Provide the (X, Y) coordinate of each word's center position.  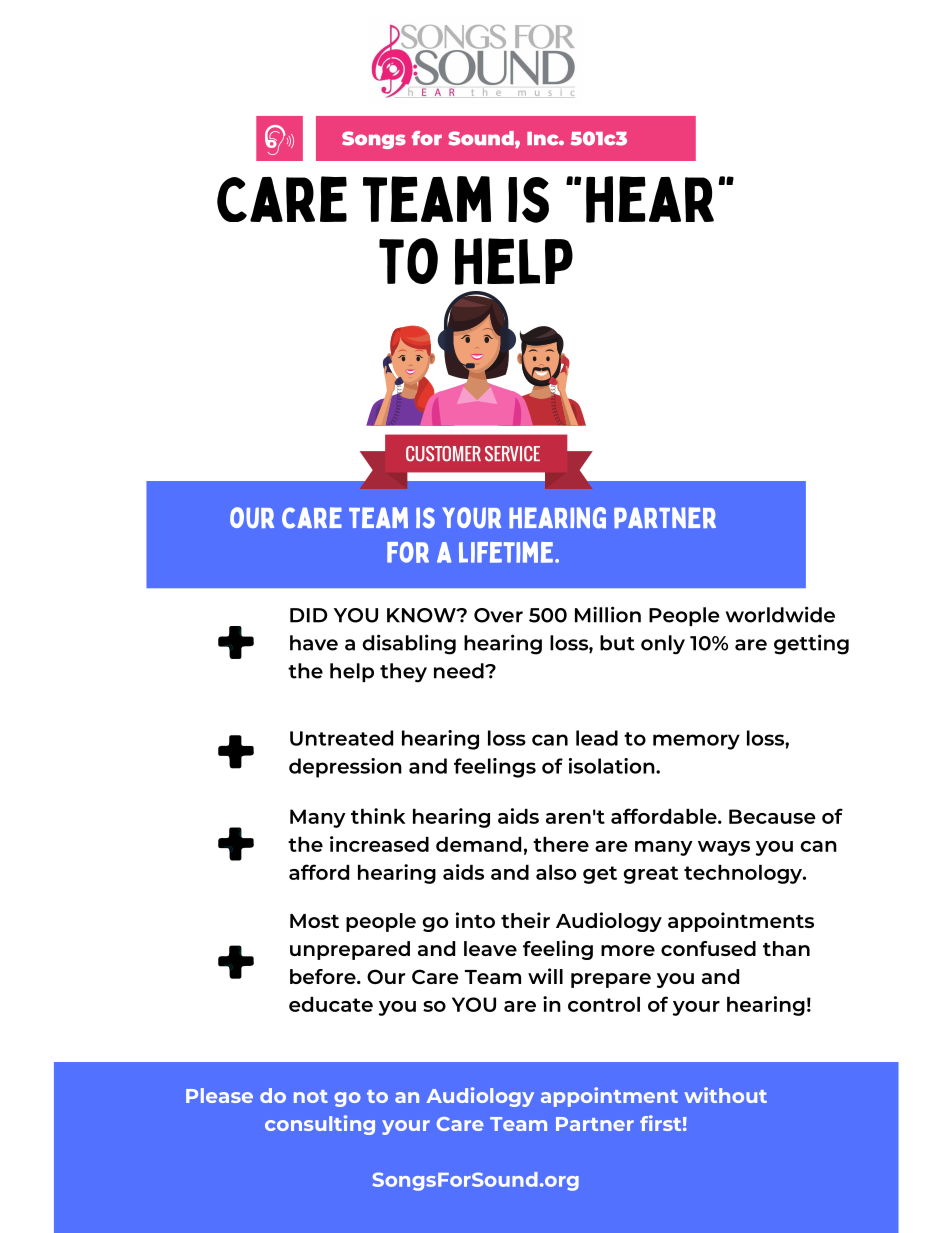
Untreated (341, 738)
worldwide (780, 614)
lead (597, 738)
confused (708, 948)
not (311, 1096)
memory (696, 742)
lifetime (506, 552)
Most (314, 921)
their (525, 920)
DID (308, 615)
